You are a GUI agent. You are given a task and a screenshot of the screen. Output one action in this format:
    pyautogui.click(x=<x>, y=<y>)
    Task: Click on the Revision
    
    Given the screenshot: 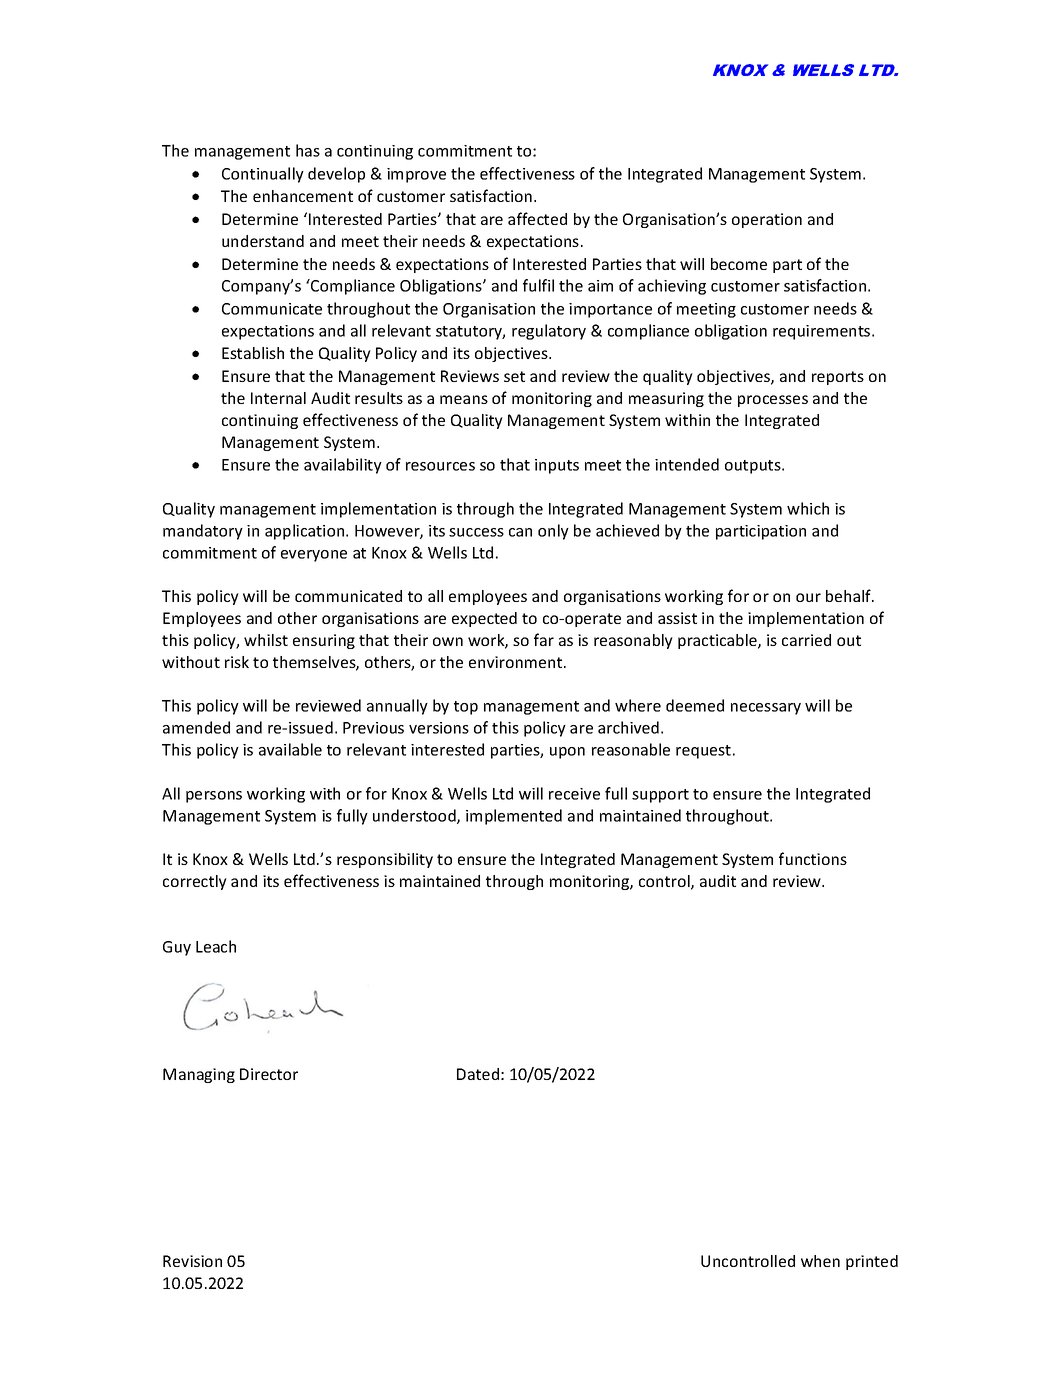 What is the action you would take?
    pyautogui.click(x=192, y=1261)
